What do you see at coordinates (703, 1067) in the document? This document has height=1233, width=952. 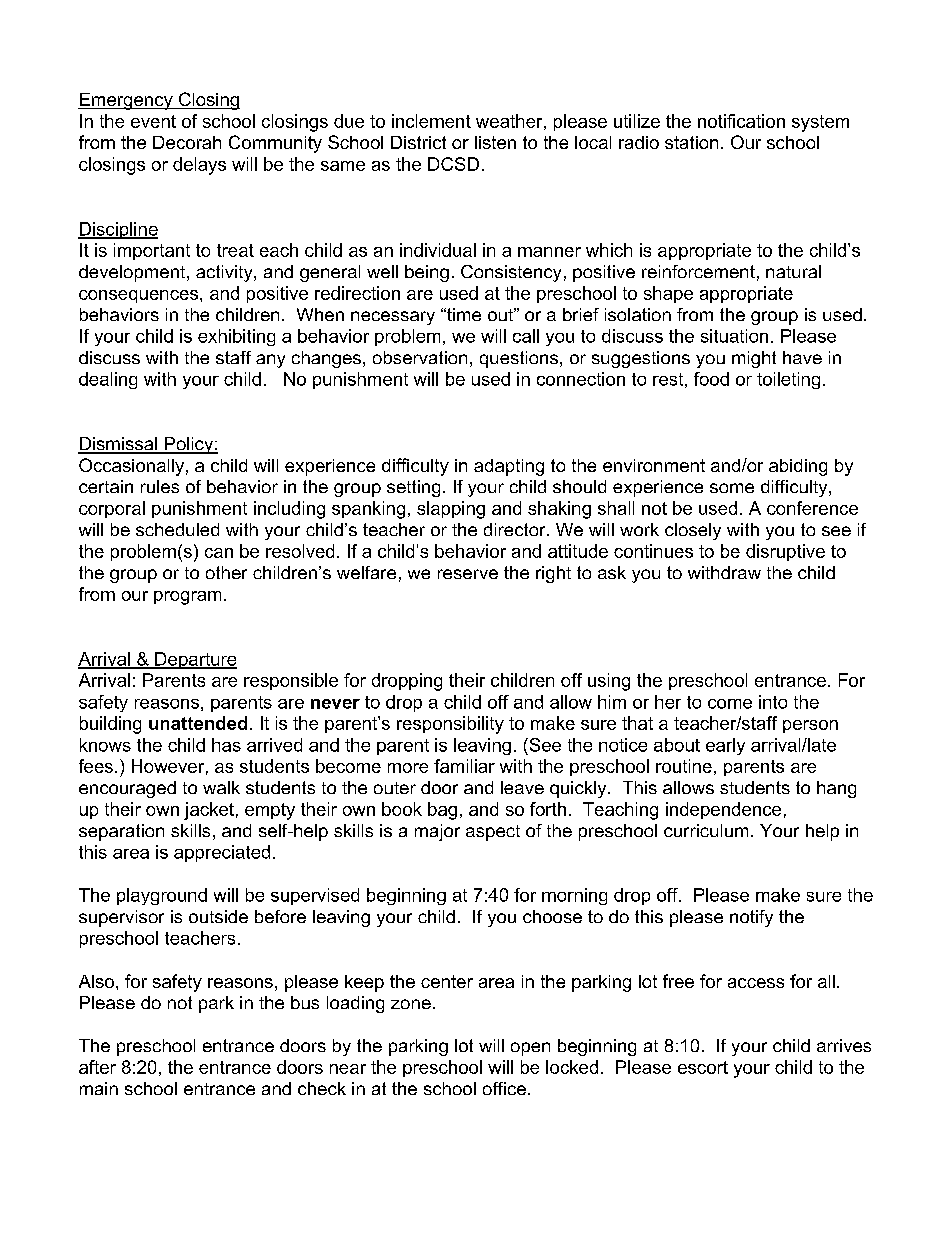 I see `escort` at bounding box center [703, 1067].
